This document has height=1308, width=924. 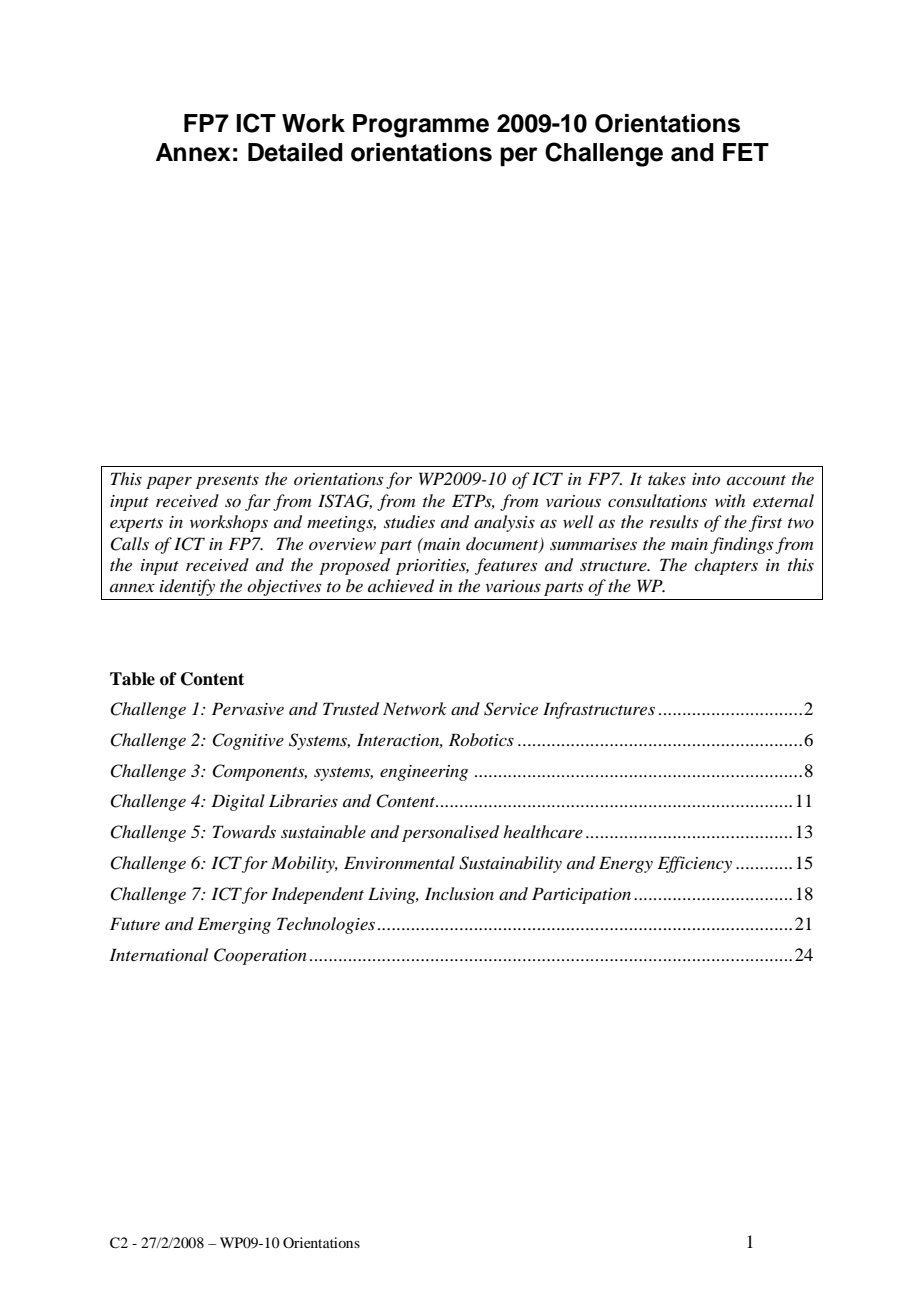 I want to click on FET, so click(x=746, y=152).
